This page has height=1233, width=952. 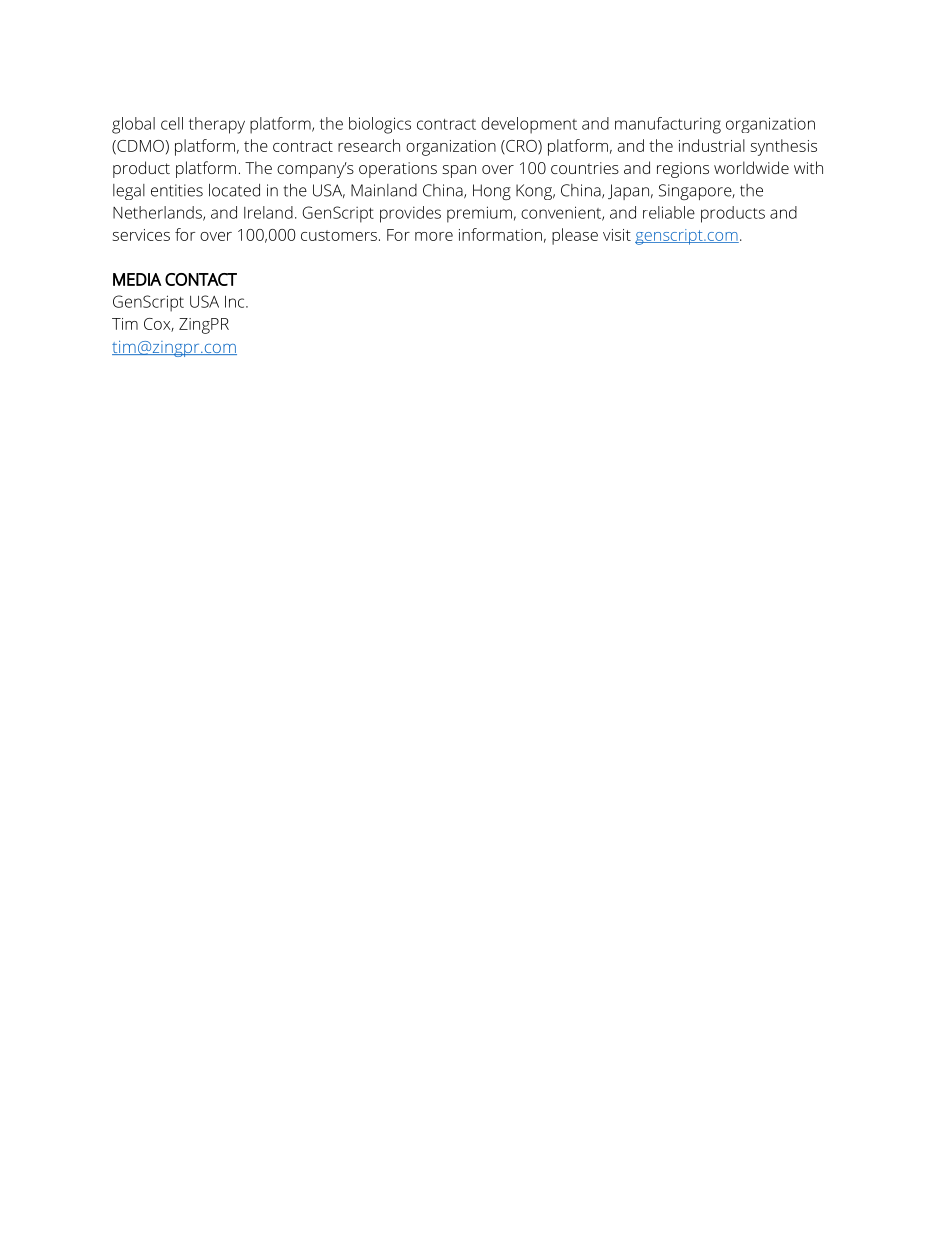 I want to click on Inc, so click(x=236, y=301).
